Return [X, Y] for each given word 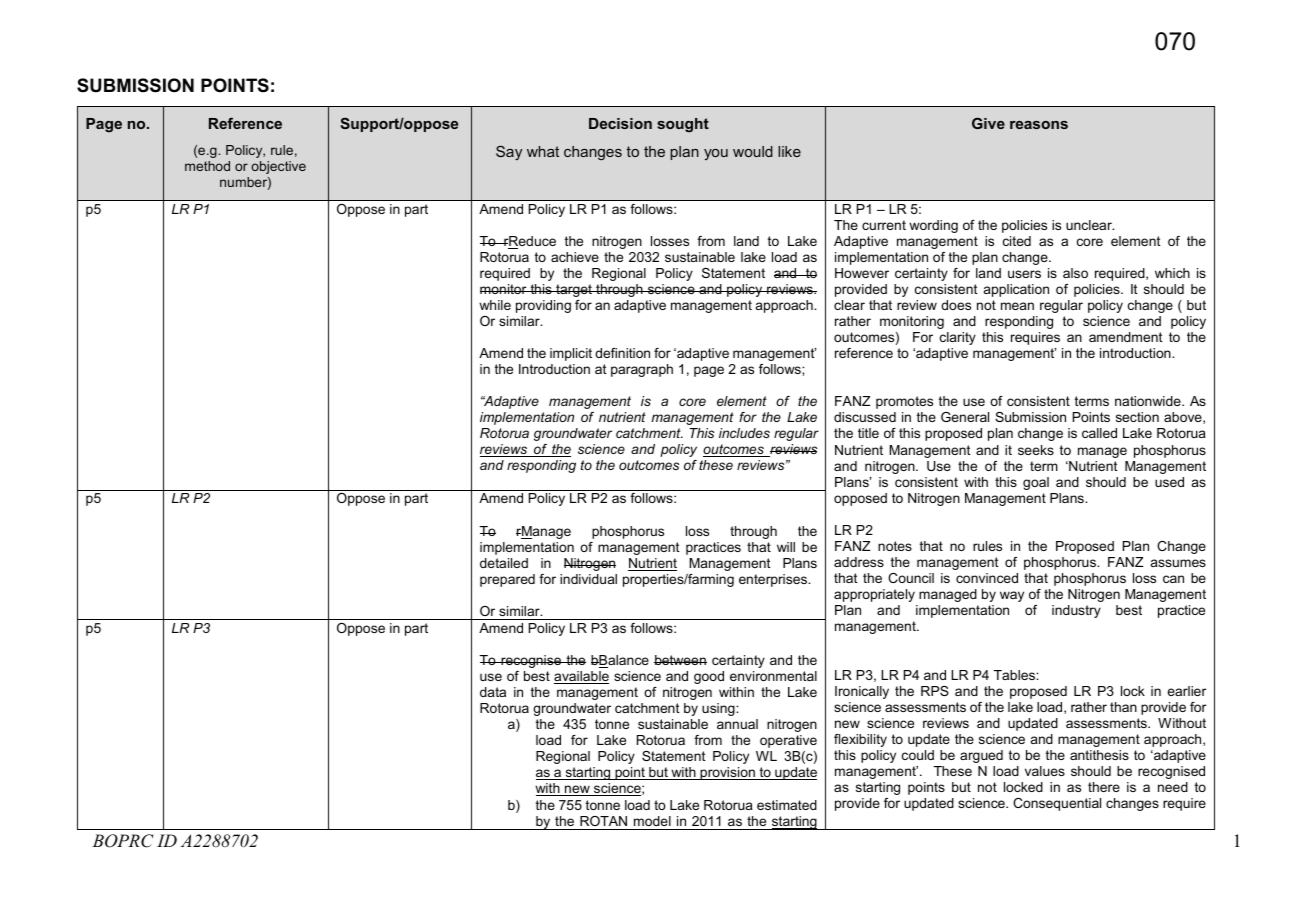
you [716, 154]
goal [1036, 483]
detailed [504, 563]
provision [728, 773]
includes [744, 433]
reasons [1039, 125]
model [652, 821]
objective [278, 167]
